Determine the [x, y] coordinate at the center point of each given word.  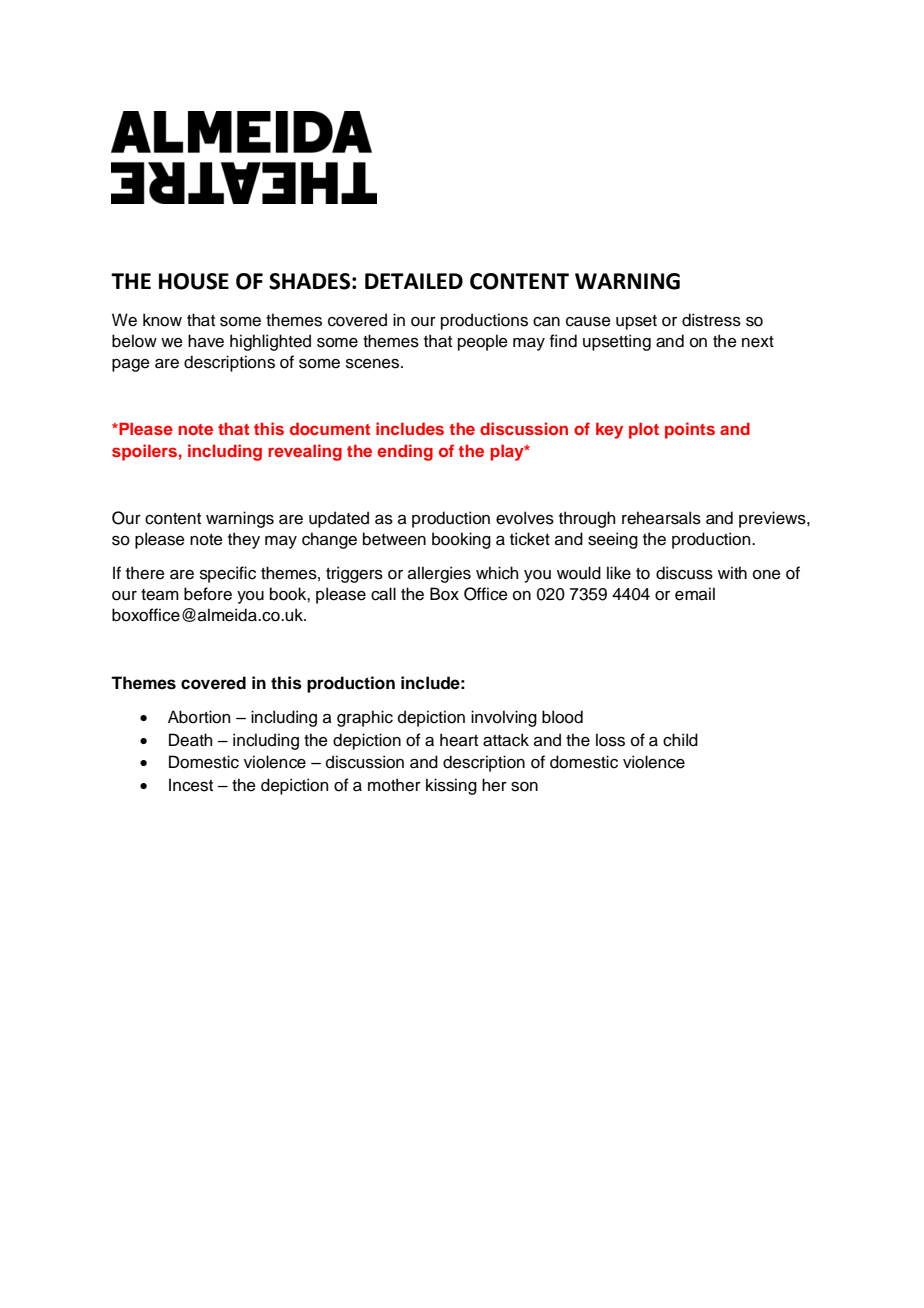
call [383, 594]
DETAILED [414, 281]
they [244, 540]
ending [405, 452]
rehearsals [661, 518]
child [680, 740]
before [208, 594]
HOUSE [194, 281]
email [695, 594]
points [690, 430]
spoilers [144, 452]
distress [711, 320]
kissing [451, 786]
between [394, 539]
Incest [191, 785]
